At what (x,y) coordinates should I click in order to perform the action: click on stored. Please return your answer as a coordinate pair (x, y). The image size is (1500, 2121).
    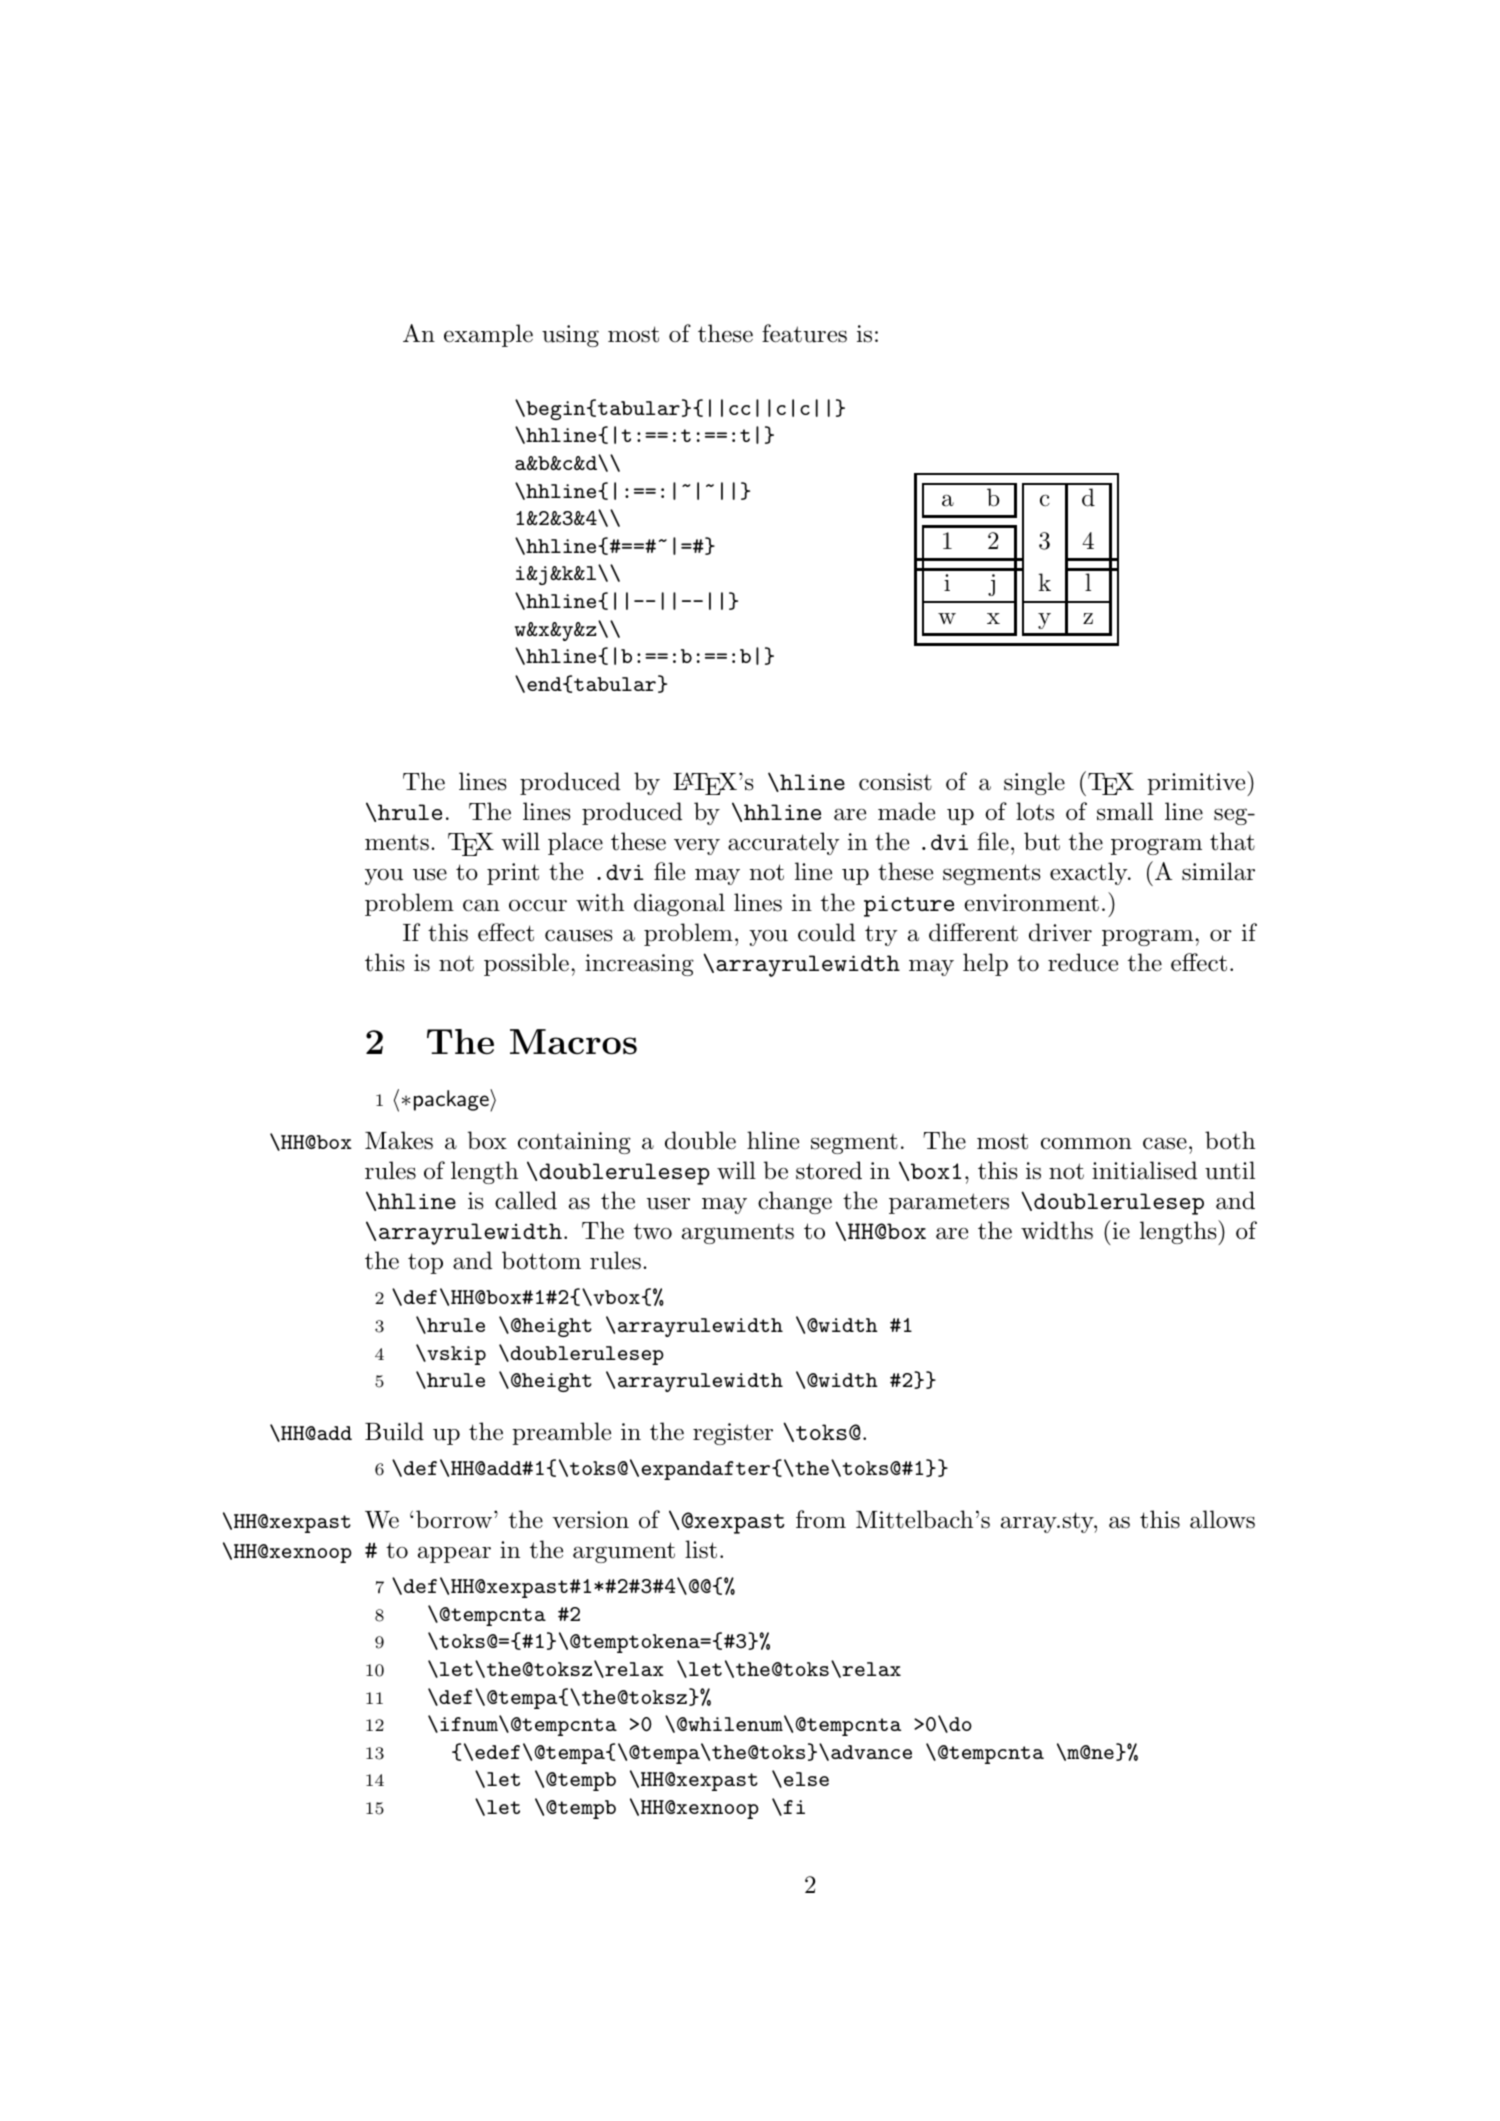
    Looking at the image, I should click on (829, 1170).
